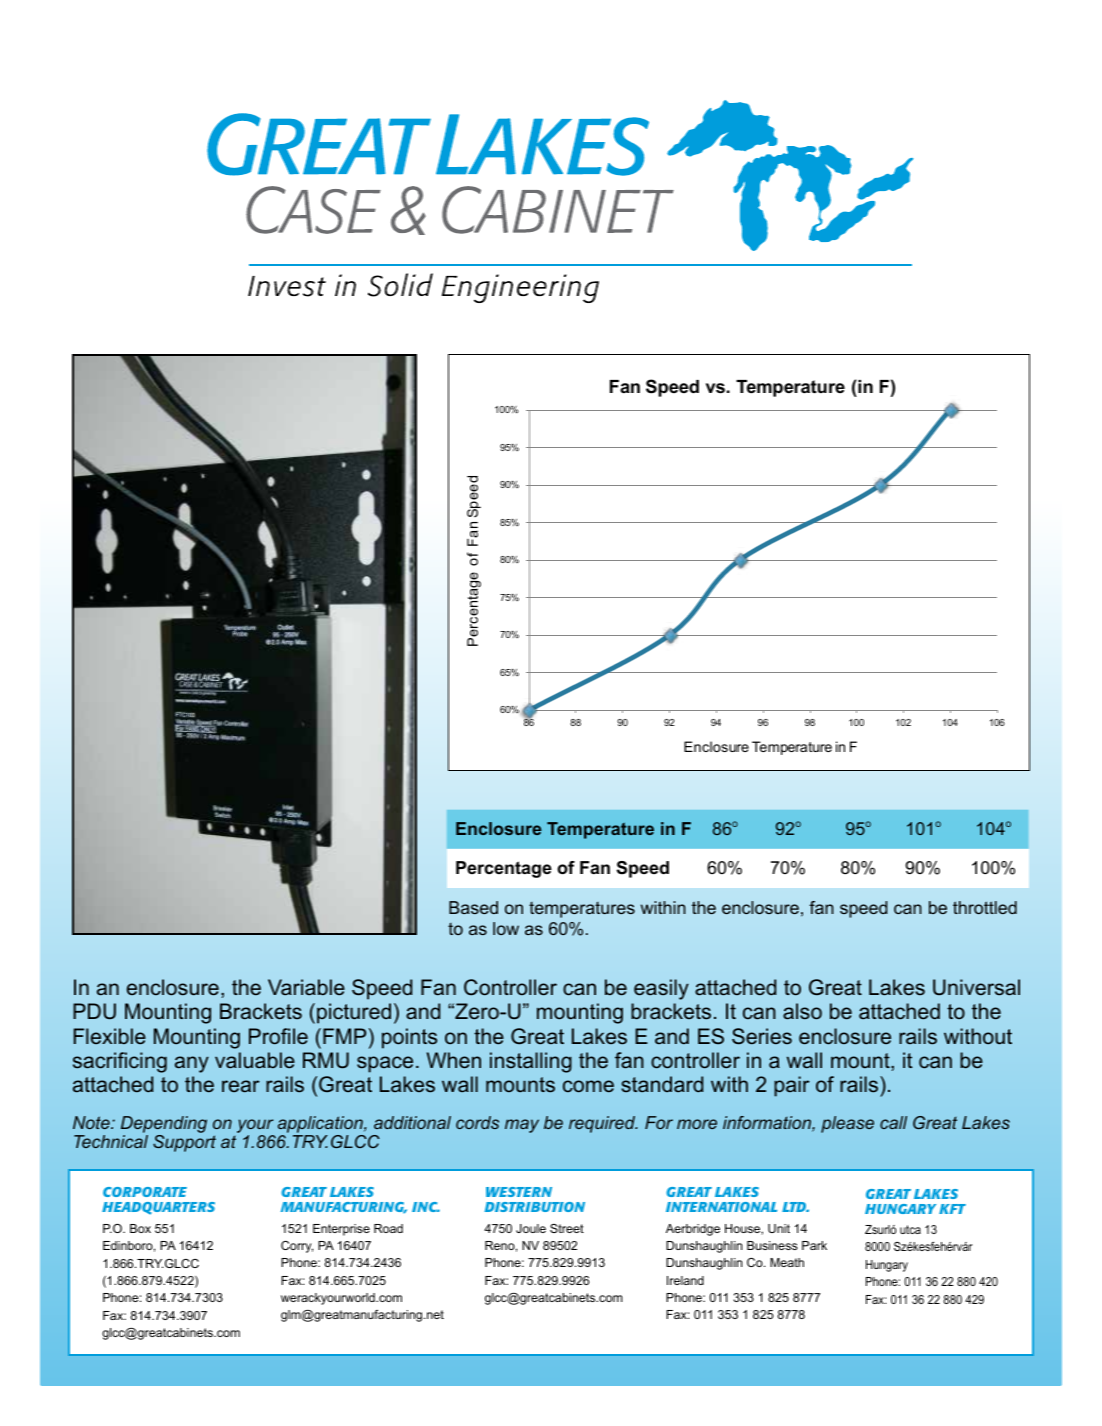  What do you see at coordinates (531, 1062) in the page?
I see `installing` at bounding box center [531, 1062].
